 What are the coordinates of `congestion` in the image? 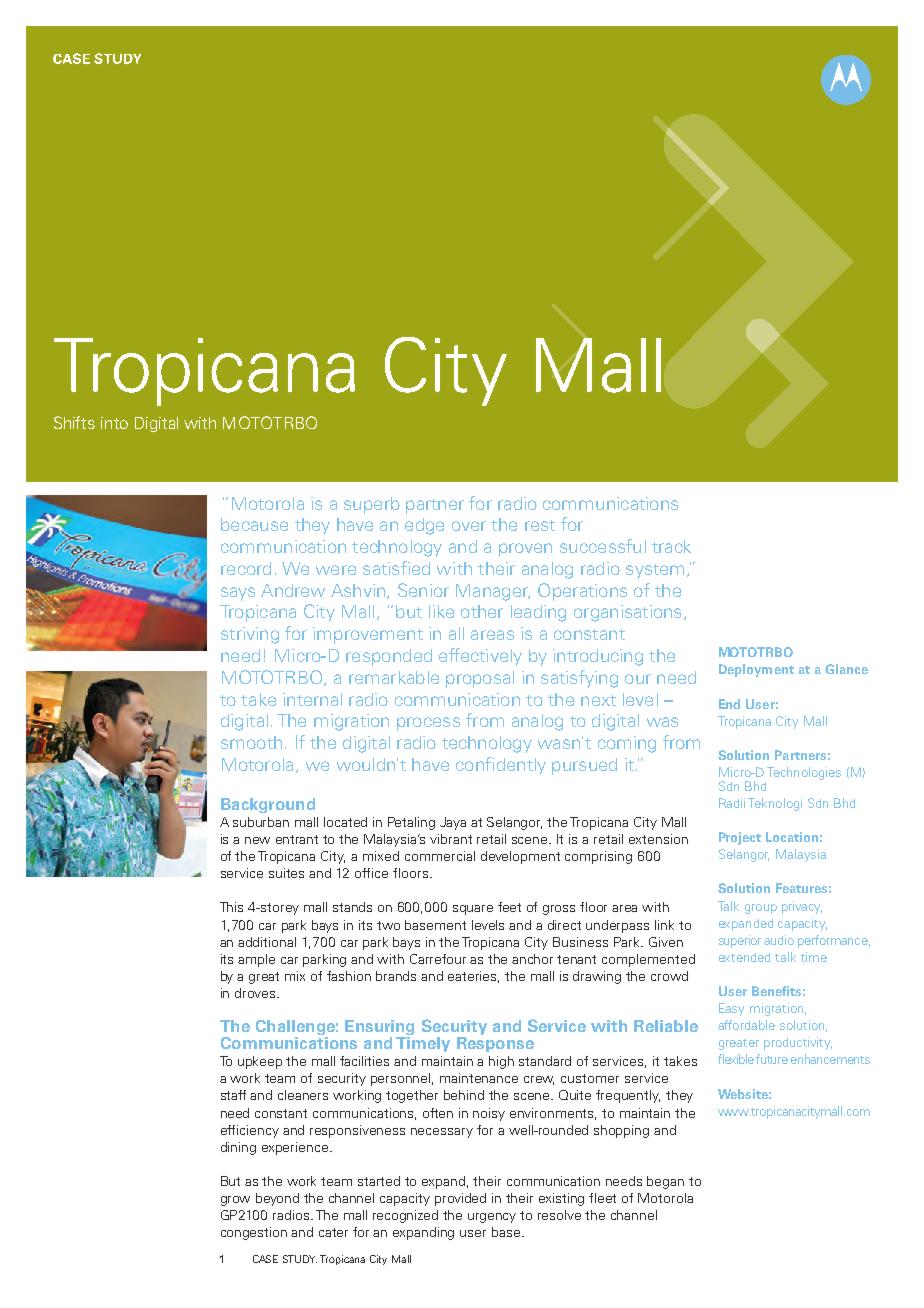 It's located at (254, 1233).
